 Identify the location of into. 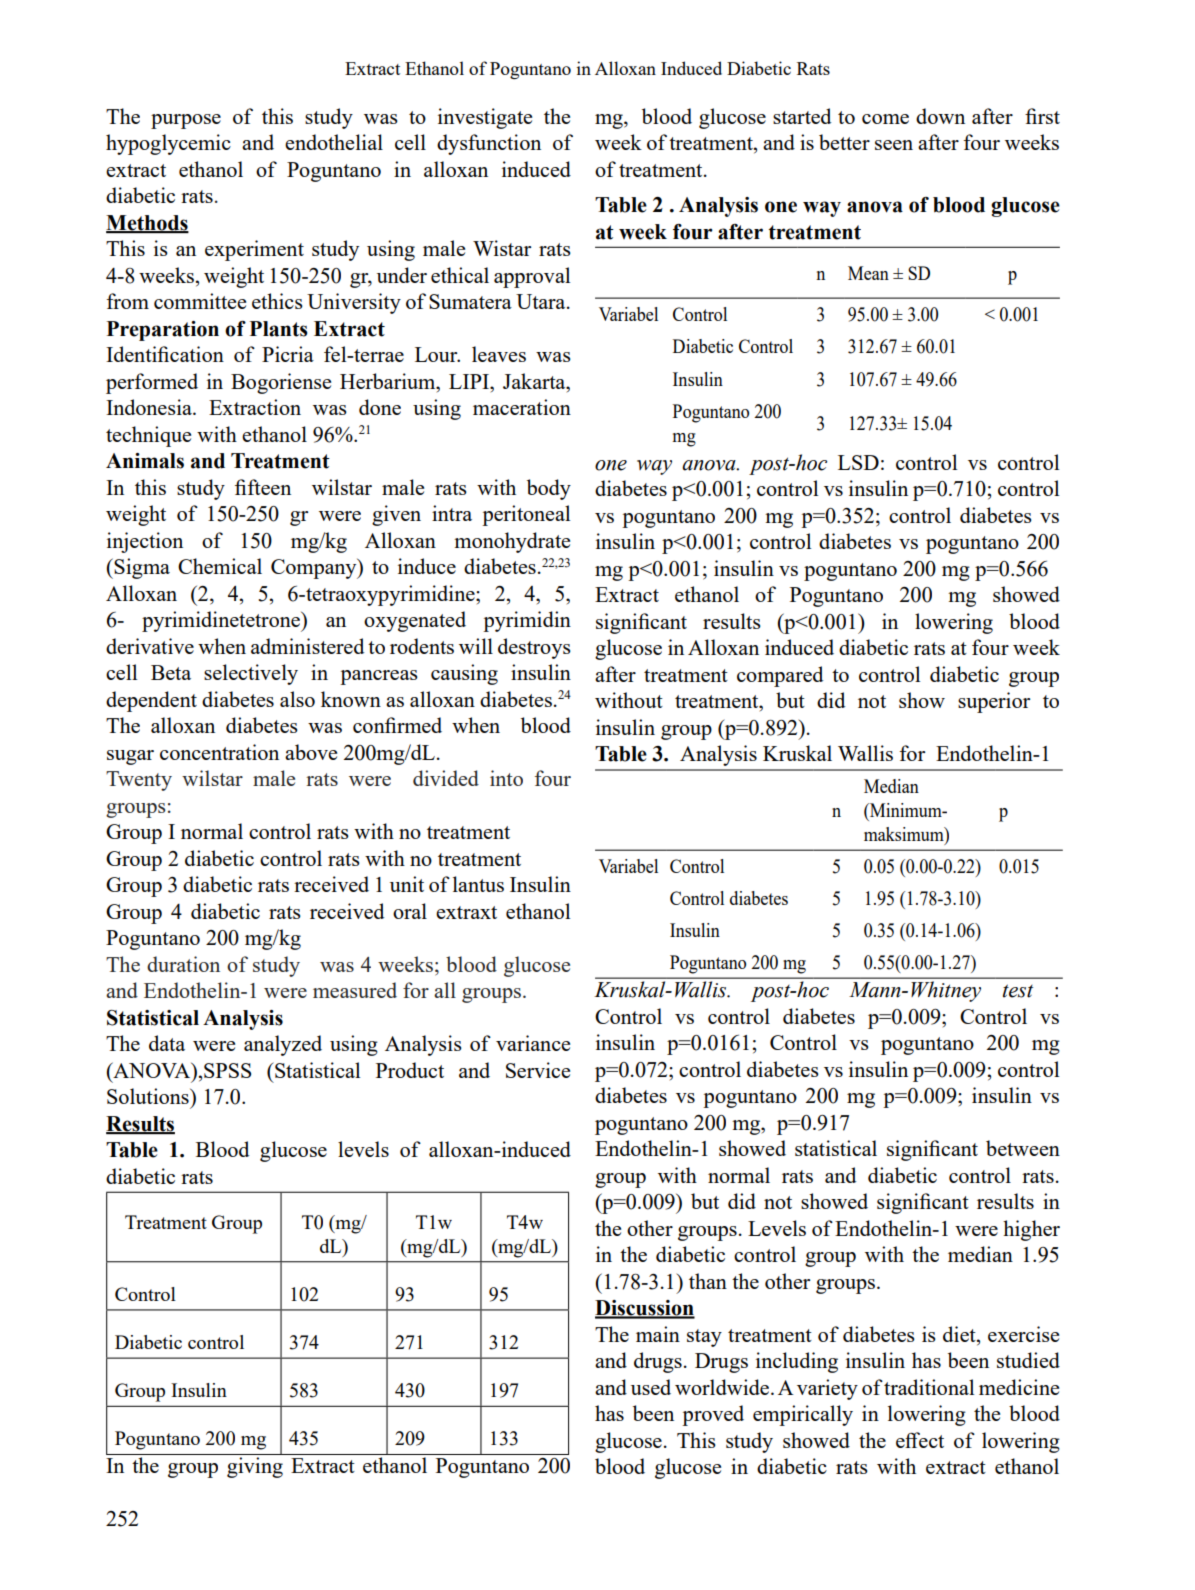
(506, 778).
